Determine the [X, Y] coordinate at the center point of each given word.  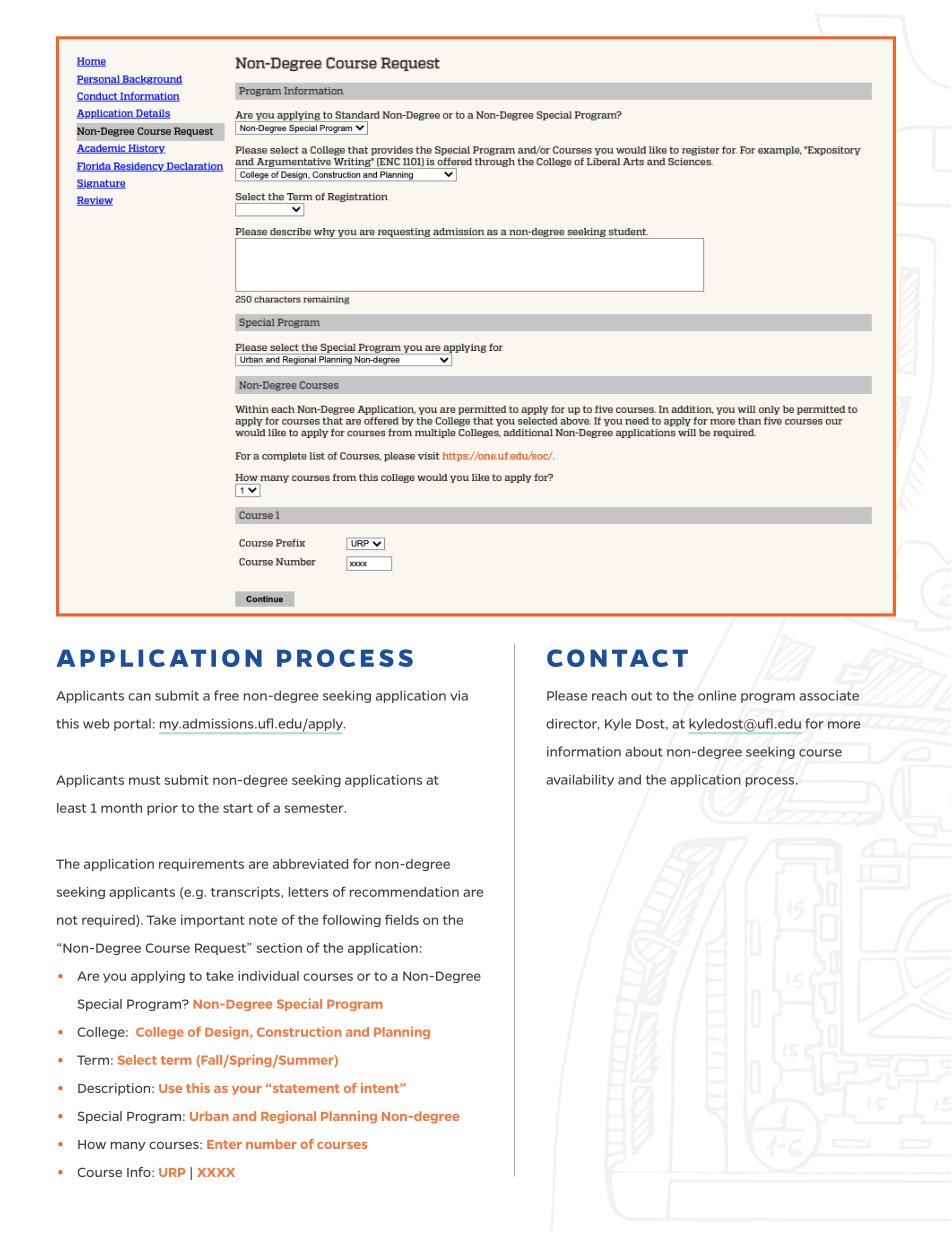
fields [402, 919]
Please [567, 695]
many [128, 1146]
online [717, 695]
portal [132, 725]
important [213, 921]
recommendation [404, 892]
